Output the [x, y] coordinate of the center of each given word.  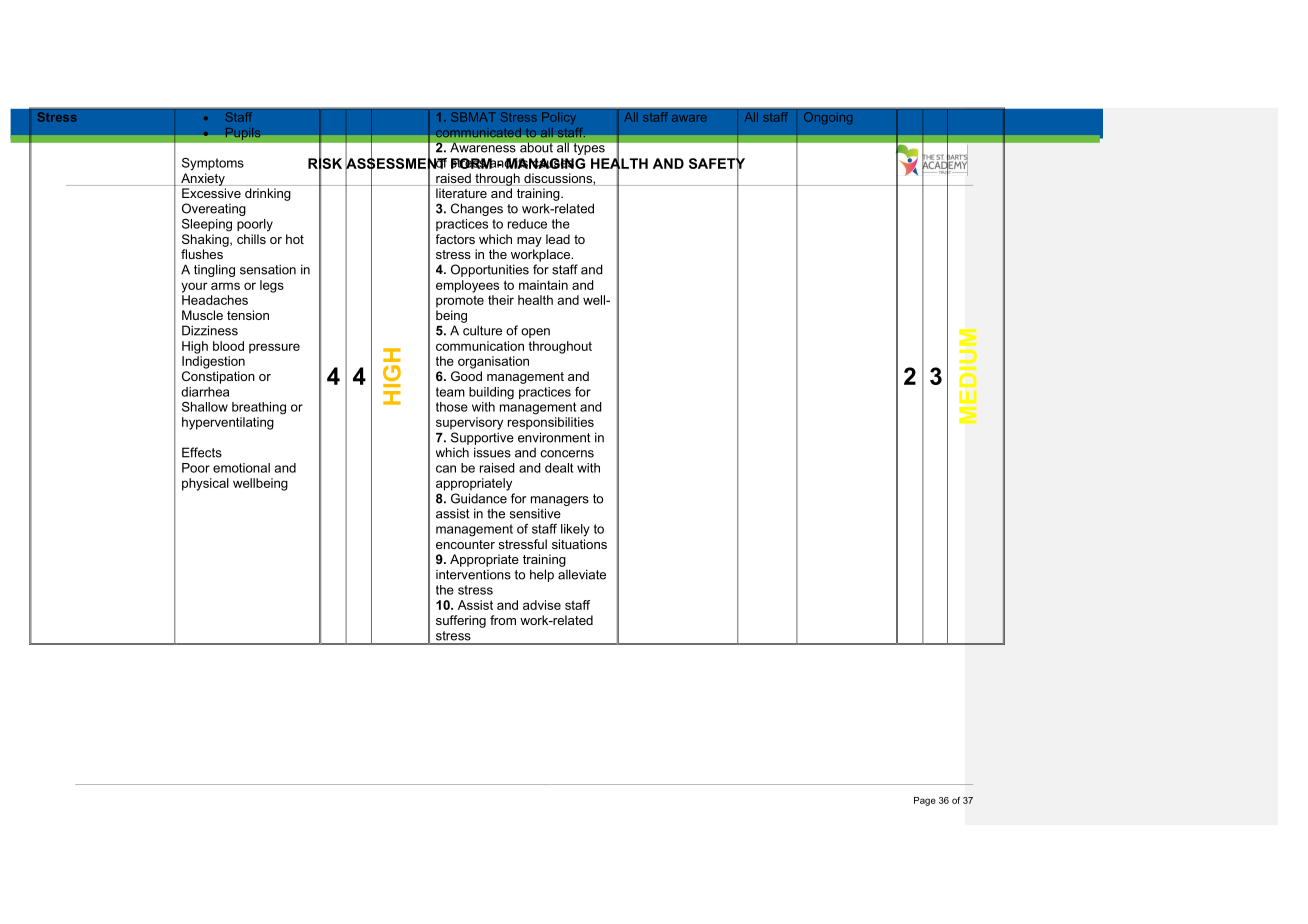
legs [272, 286]
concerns [567, 454]
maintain [543, 285]
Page [925, 801]
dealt [559, 468]
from [503, 620]
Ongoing [828, 118]
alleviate [582, 574]
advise [542, 605]
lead [558, 239]
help [542, 575]
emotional [241, 468]
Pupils [243, 133]
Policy [559, 118]
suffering [461, 621]
